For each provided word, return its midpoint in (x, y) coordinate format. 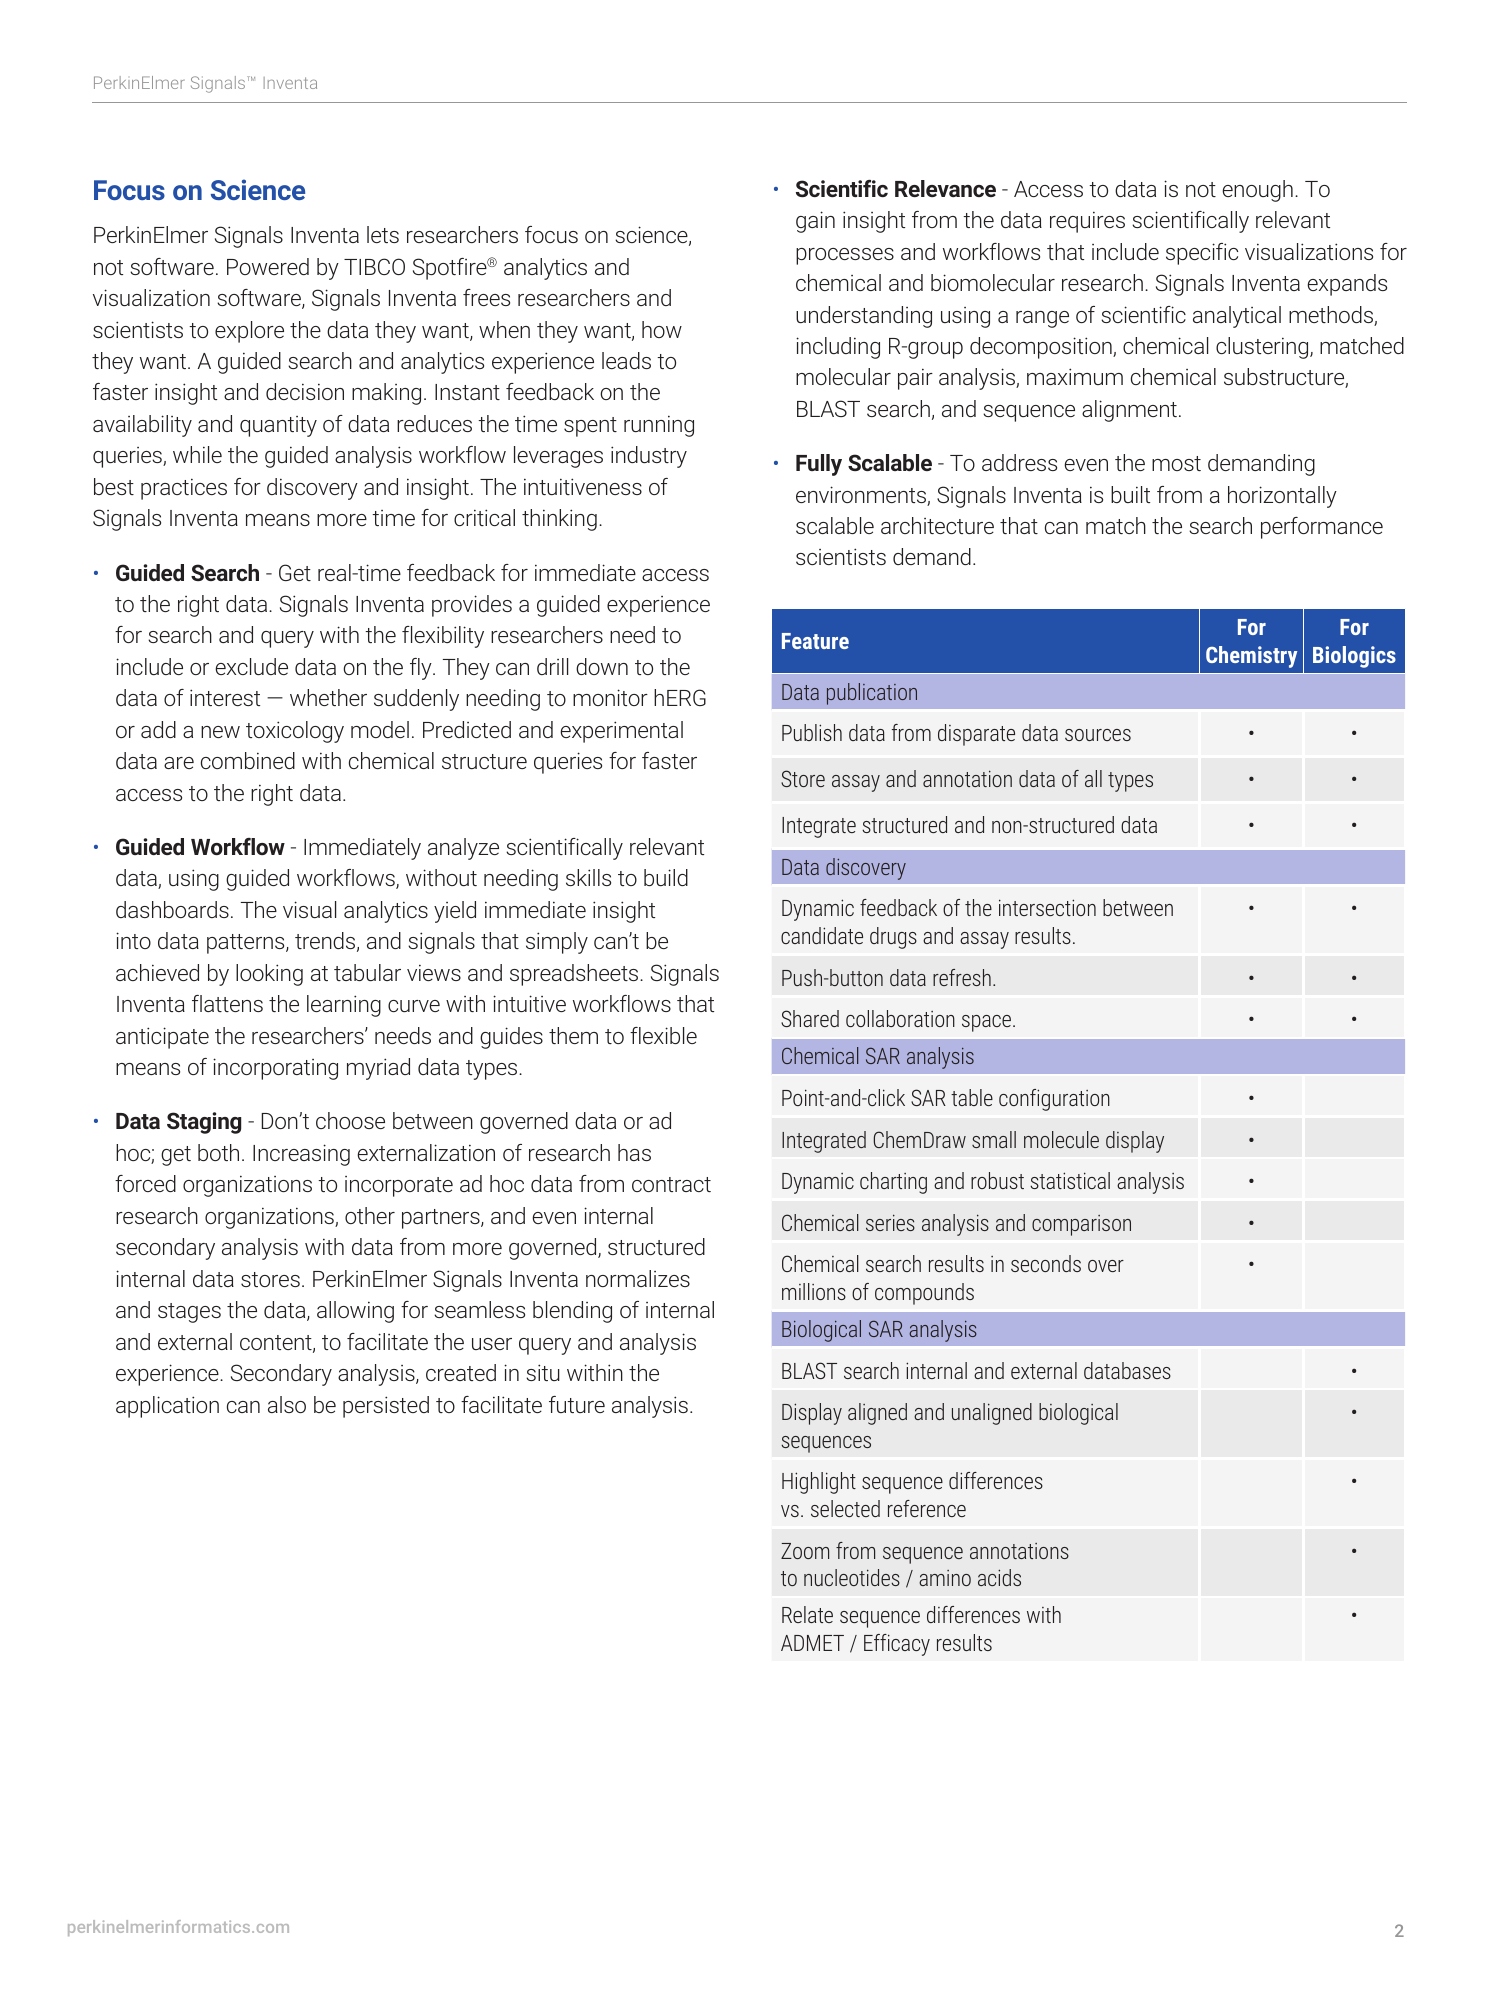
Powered (268, 266)
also (287, 1404)
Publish (812, 732)
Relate (807, 1614)
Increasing (301, 1155)
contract (671, 1184)
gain (815, 222)
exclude (251, 666)
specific (1202, 254)
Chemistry (1251, 657)
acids (999, 1577)
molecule (1061, 1139)
